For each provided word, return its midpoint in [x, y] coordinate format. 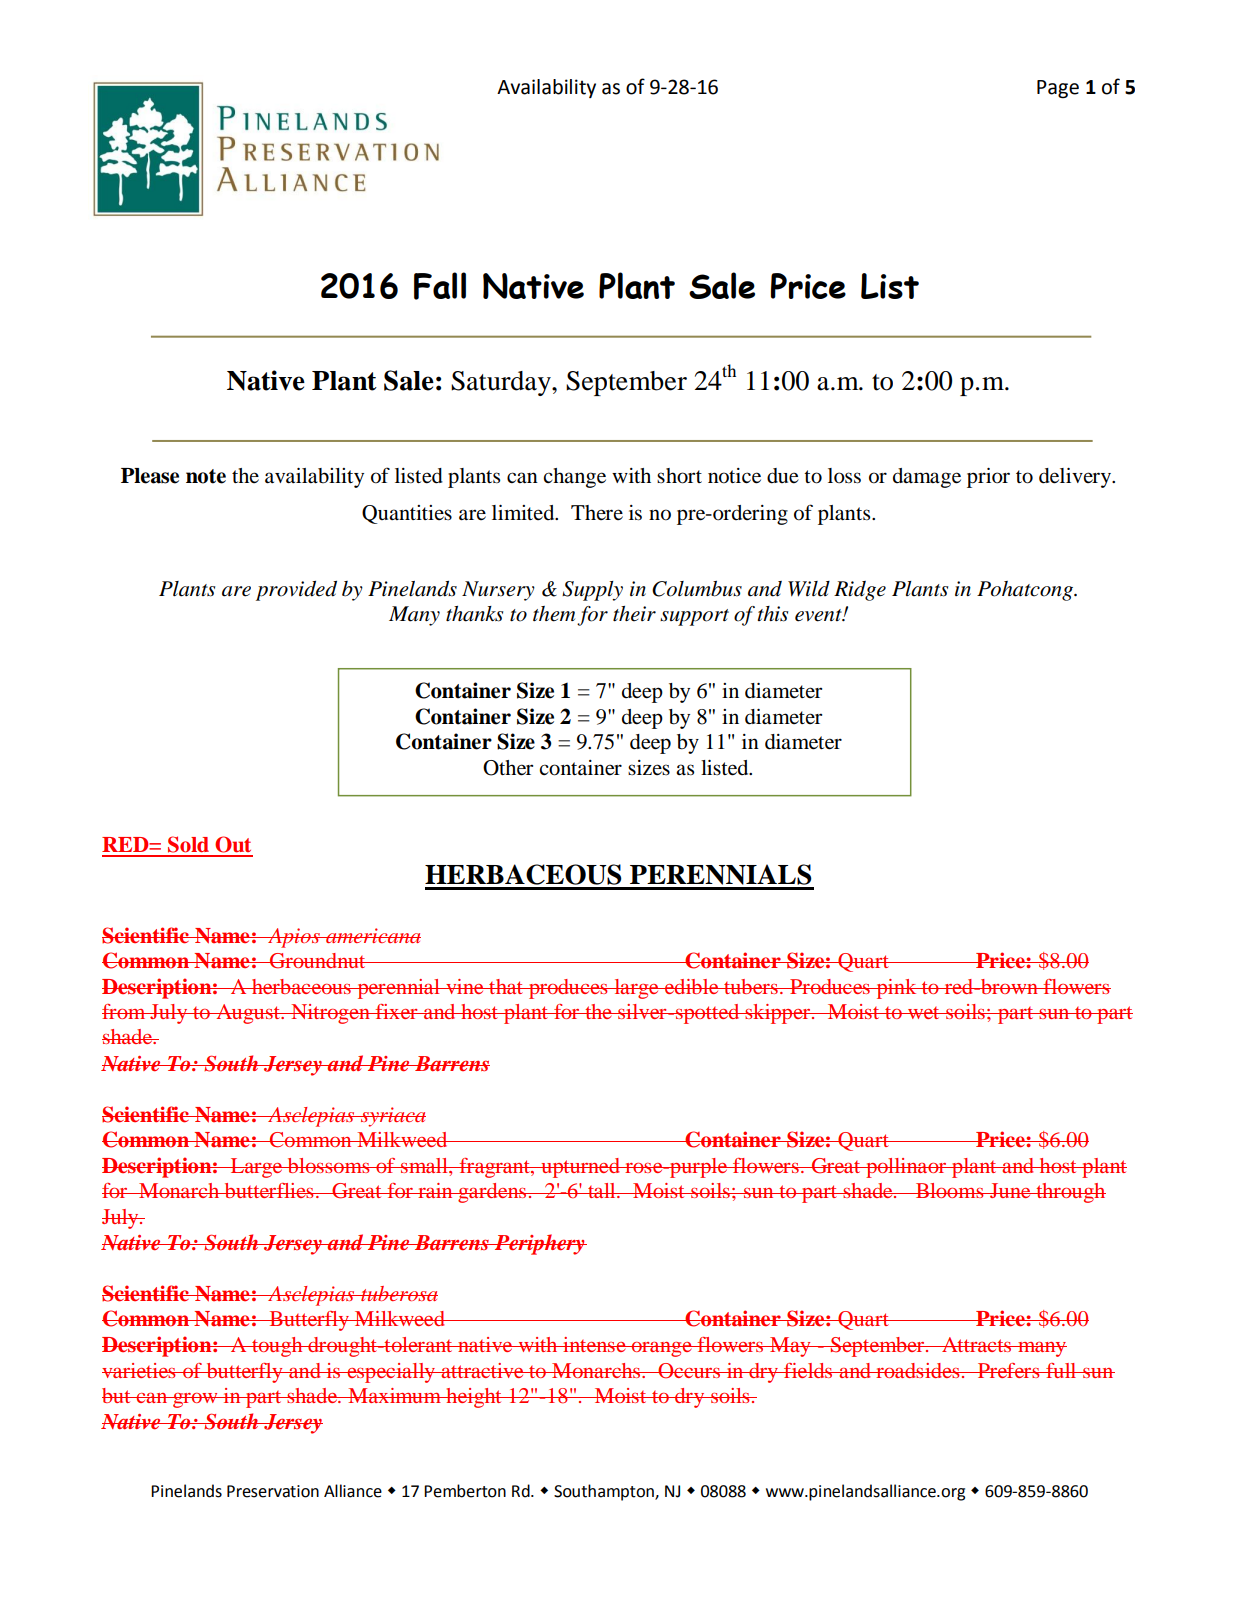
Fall [440, 286]
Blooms [950, 1190]
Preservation [273, 1491]
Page [1058, 89]
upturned [580, 1168]
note [206, 476]
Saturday [502, 383]
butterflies [269, 1190]
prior [988, 478]
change [574, 478]
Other [508, 768]
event [819, 615]
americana [372, 935]
